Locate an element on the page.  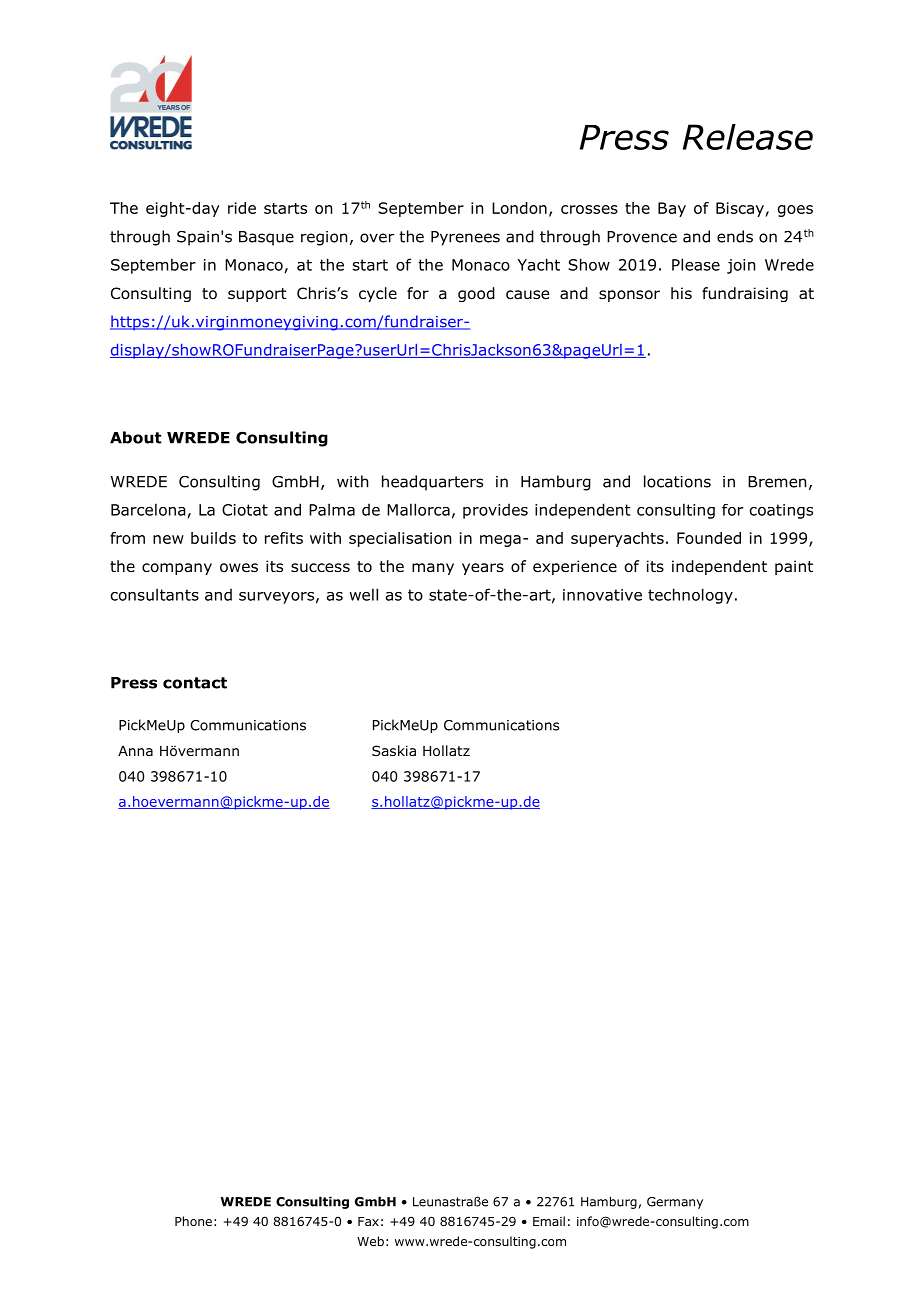
years is located at coordinates (483, 569).
